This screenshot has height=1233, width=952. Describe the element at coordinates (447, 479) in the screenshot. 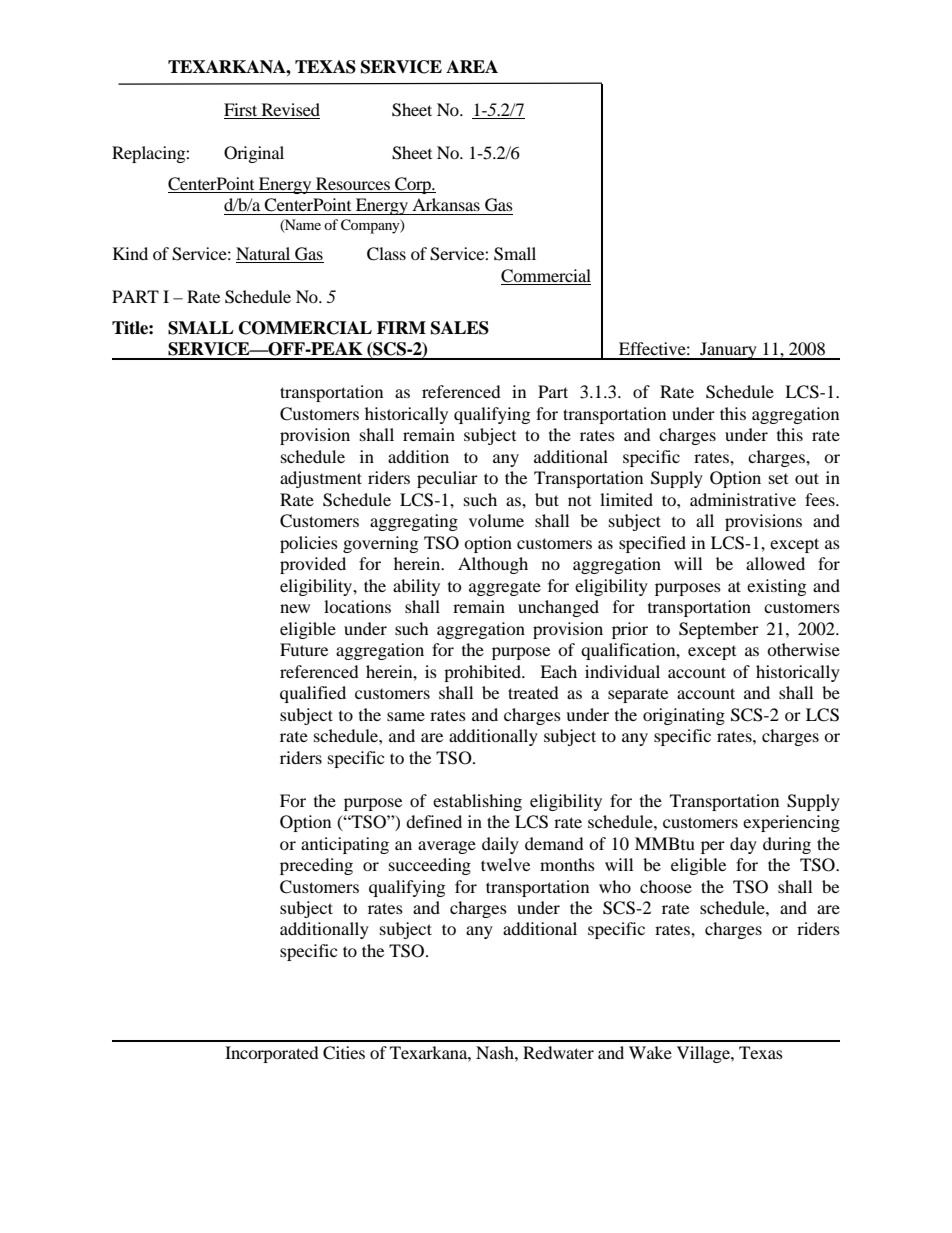

I see `peculiar` at that location.
